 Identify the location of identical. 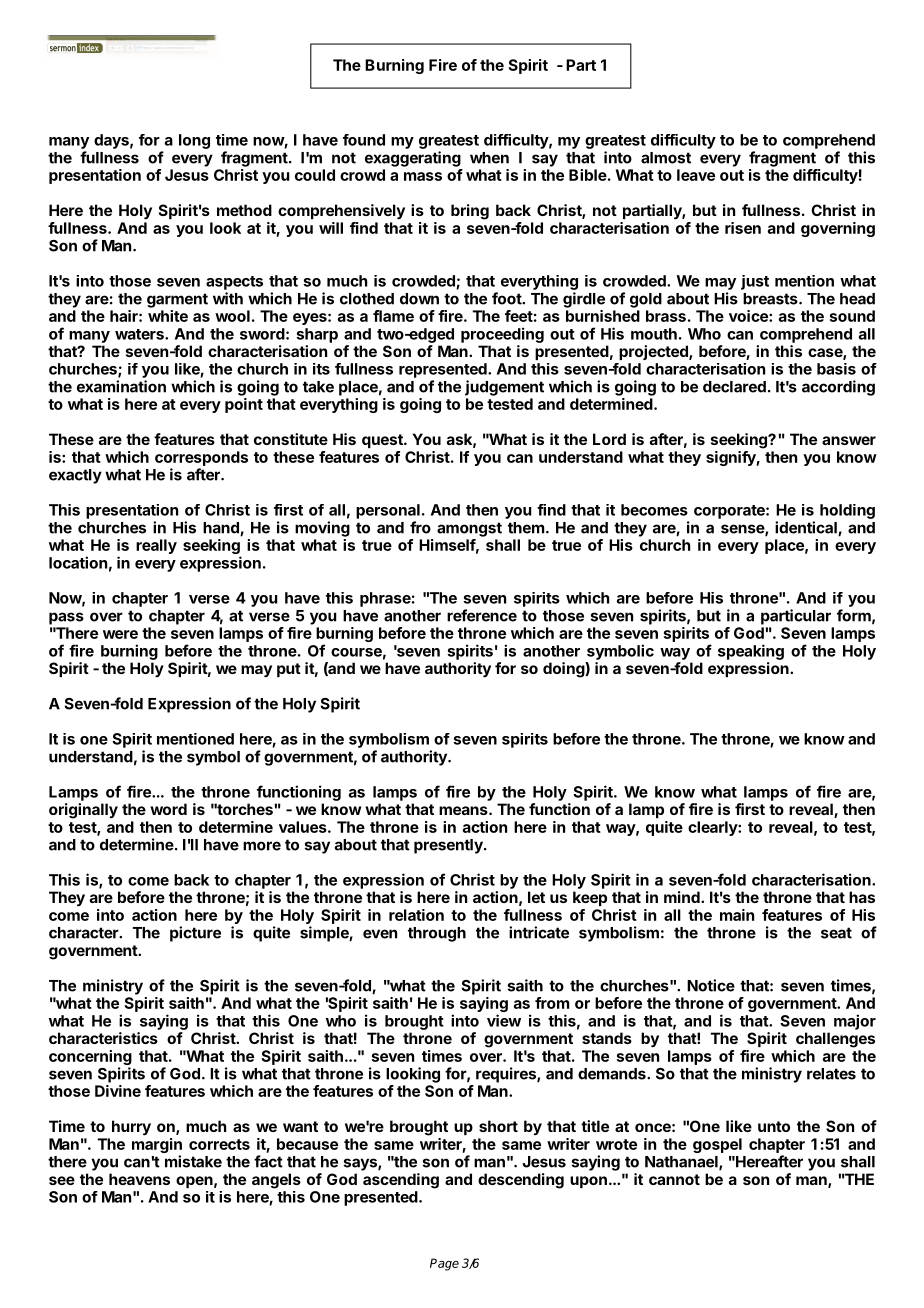
(807, 528).
